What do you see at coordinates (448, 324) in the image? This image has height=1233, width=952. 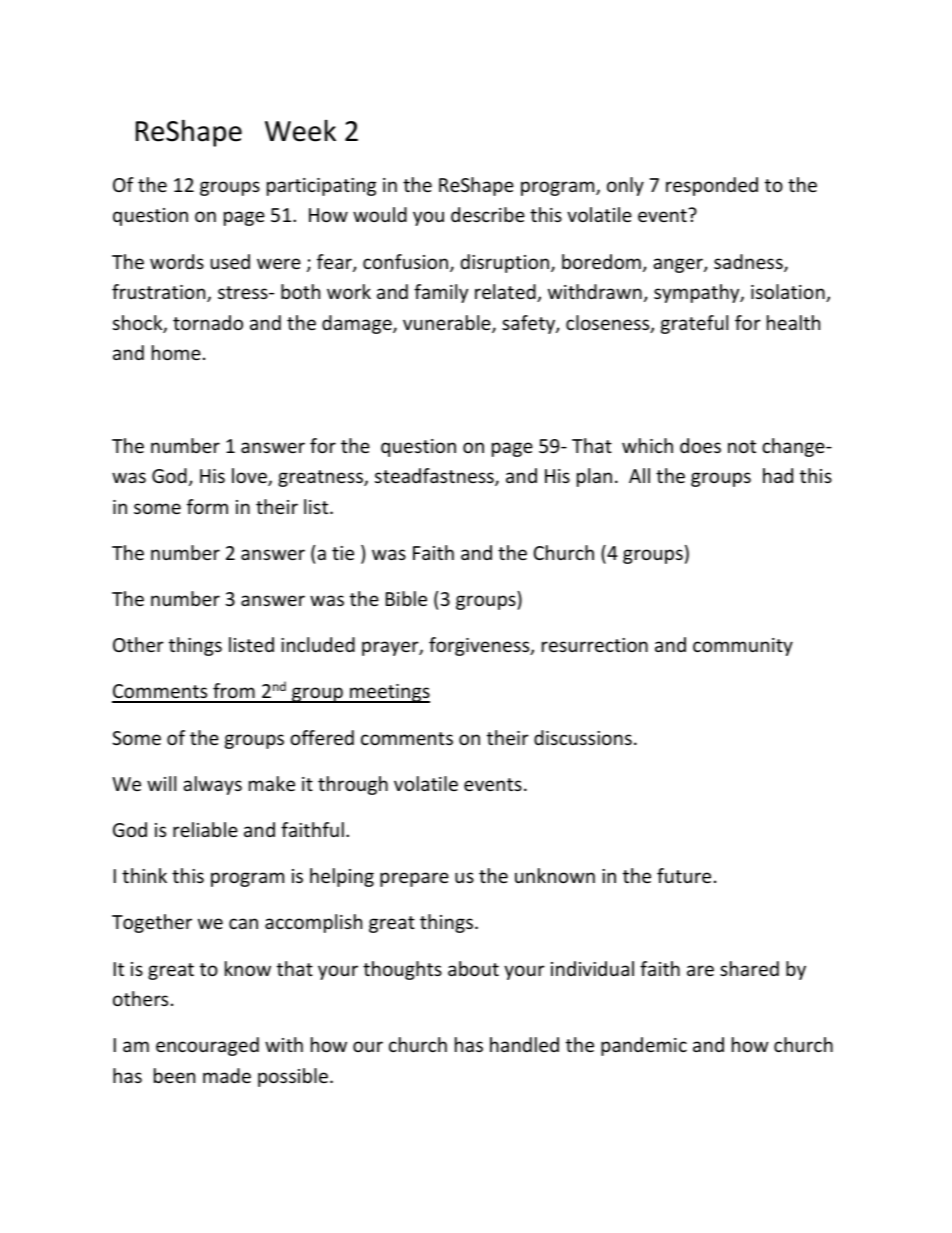 I see `vunerable` at bounding box center [448, 324].
